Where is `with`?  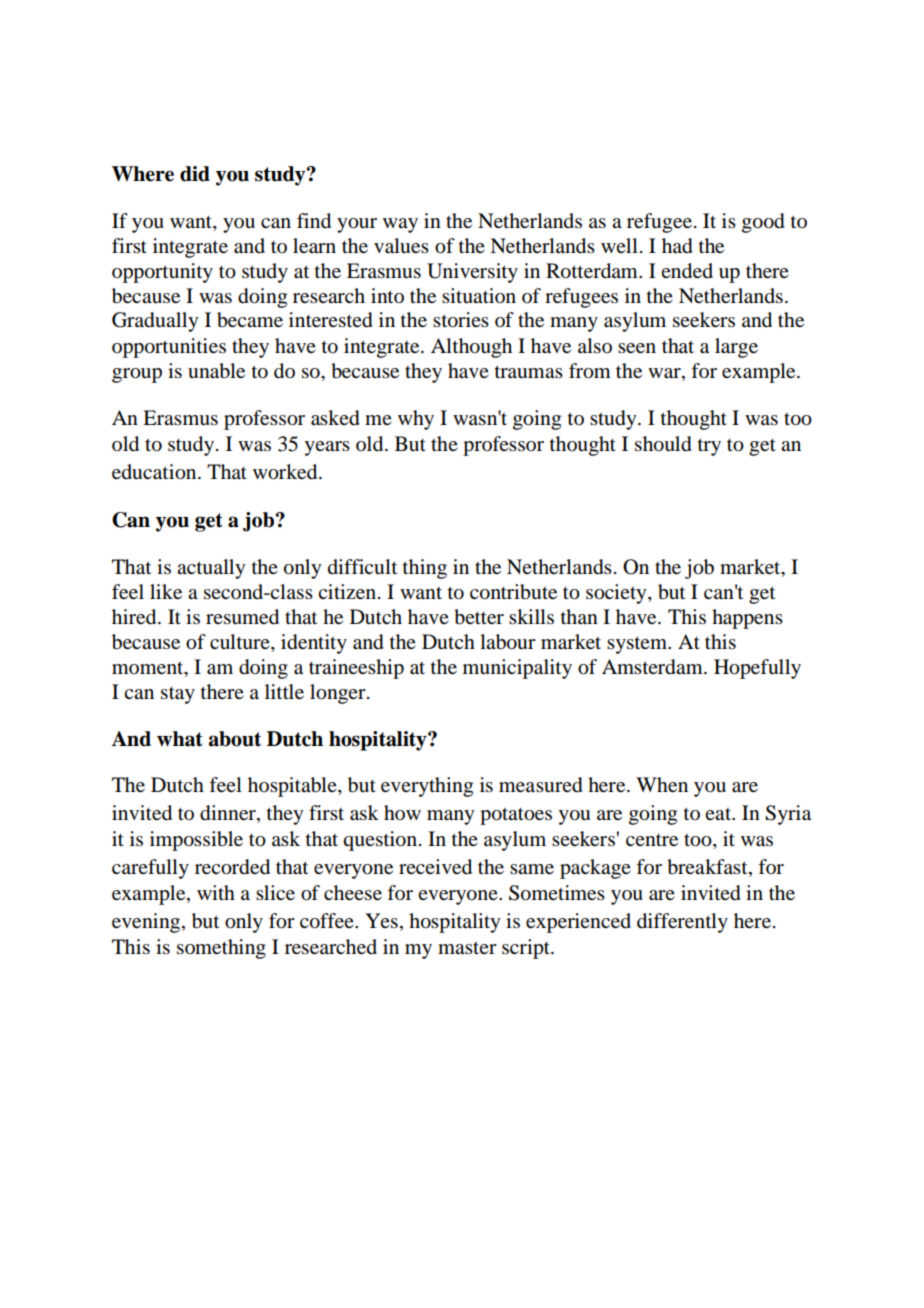 with is located at coordinates (216, 892).
